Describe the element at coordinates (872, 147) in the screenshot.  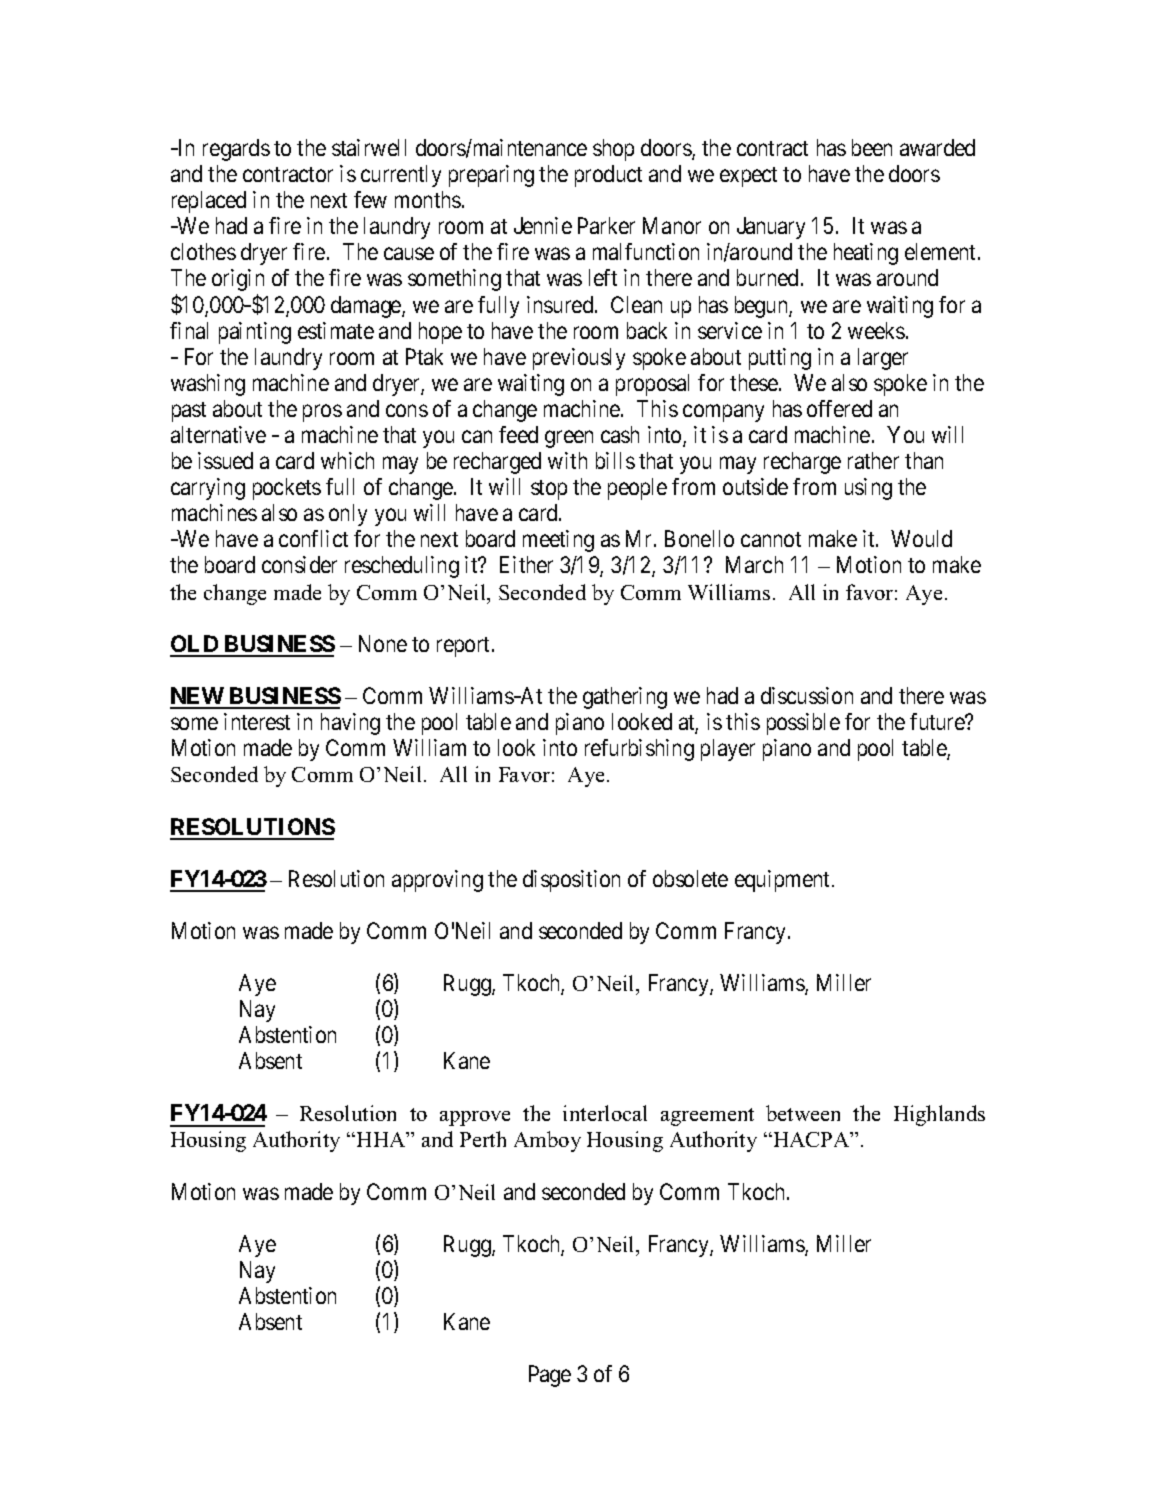
I see `been` at that location.
